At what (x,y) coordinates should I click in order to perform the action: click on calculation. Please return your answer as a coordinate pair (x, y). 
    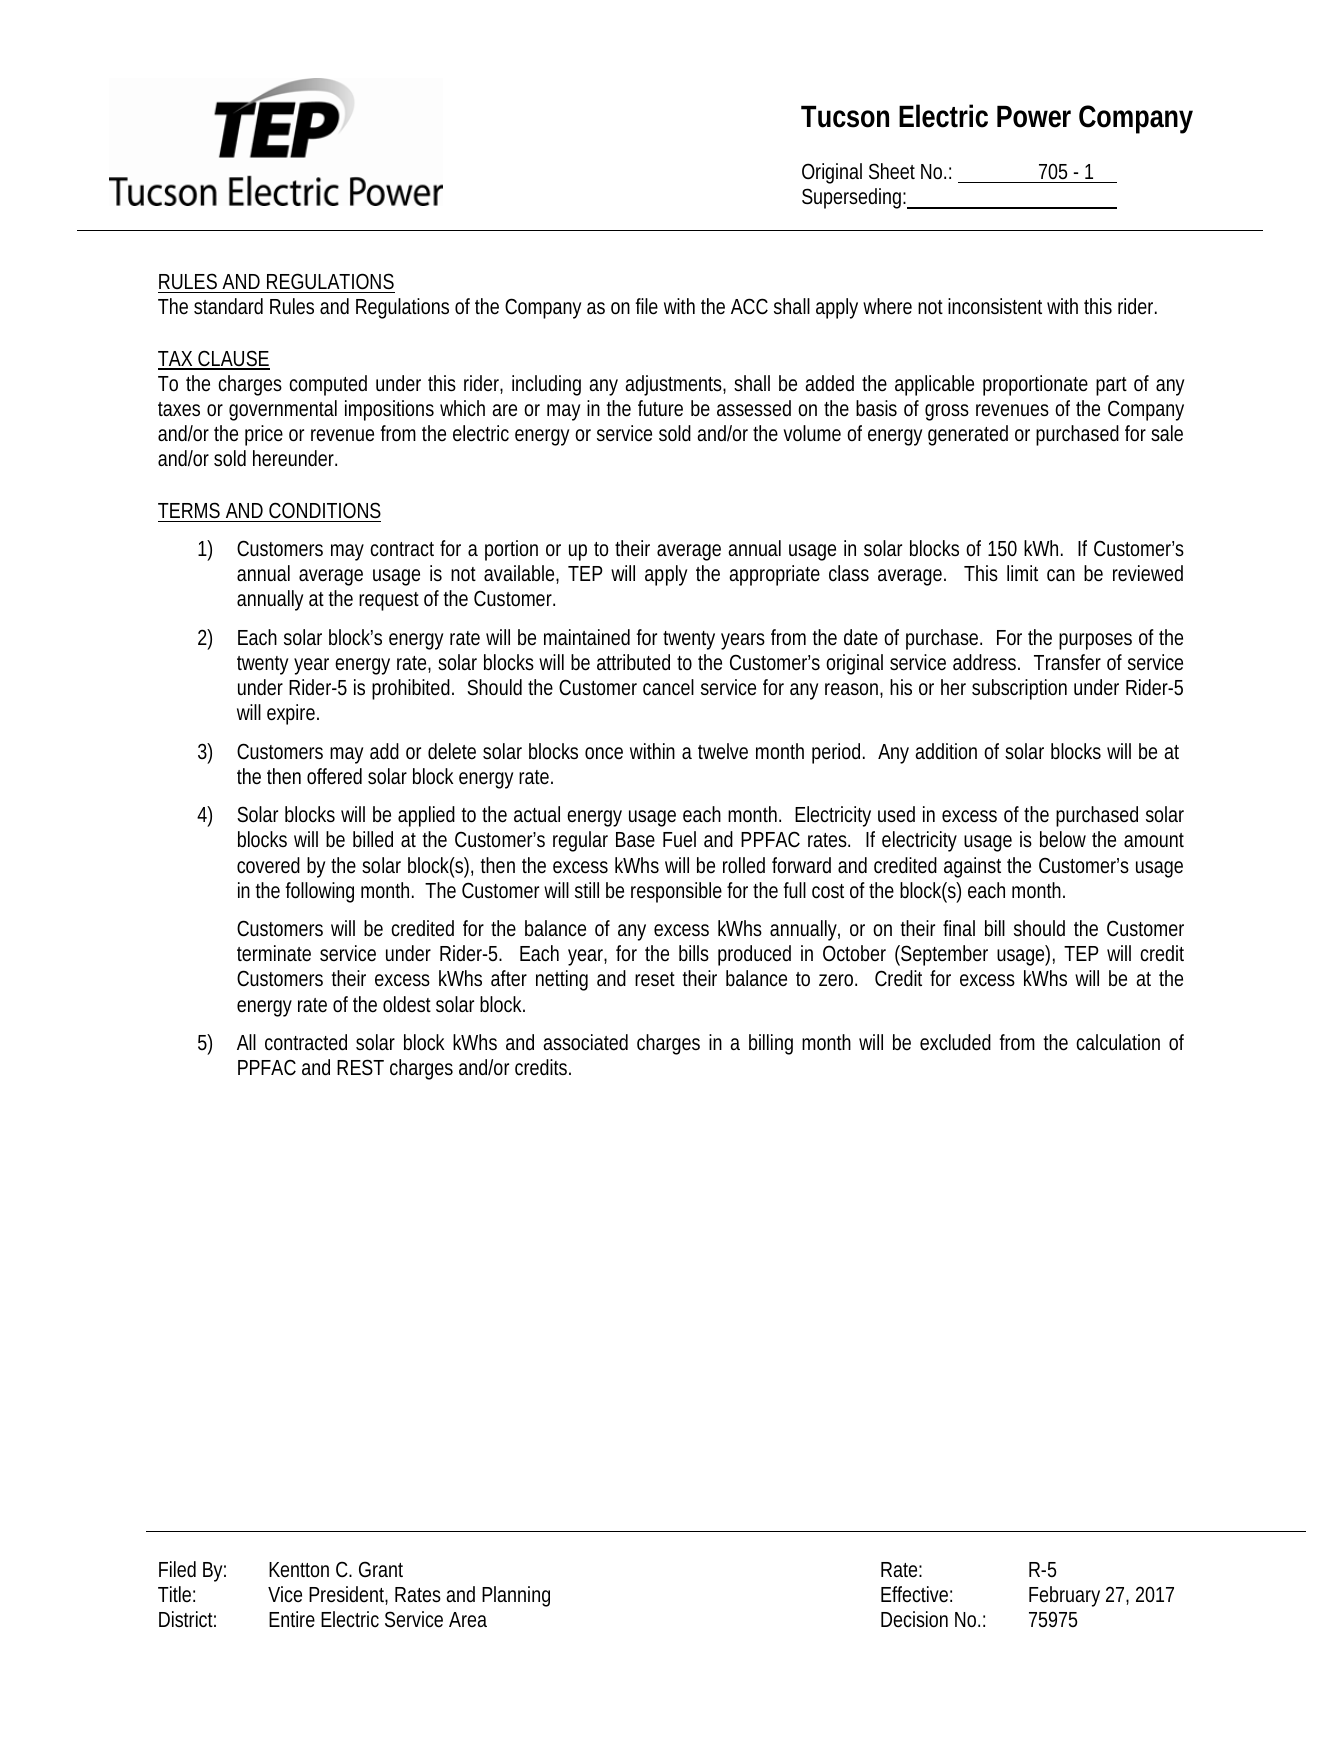
    Looking at the image, I should click on (1118, 1042).
